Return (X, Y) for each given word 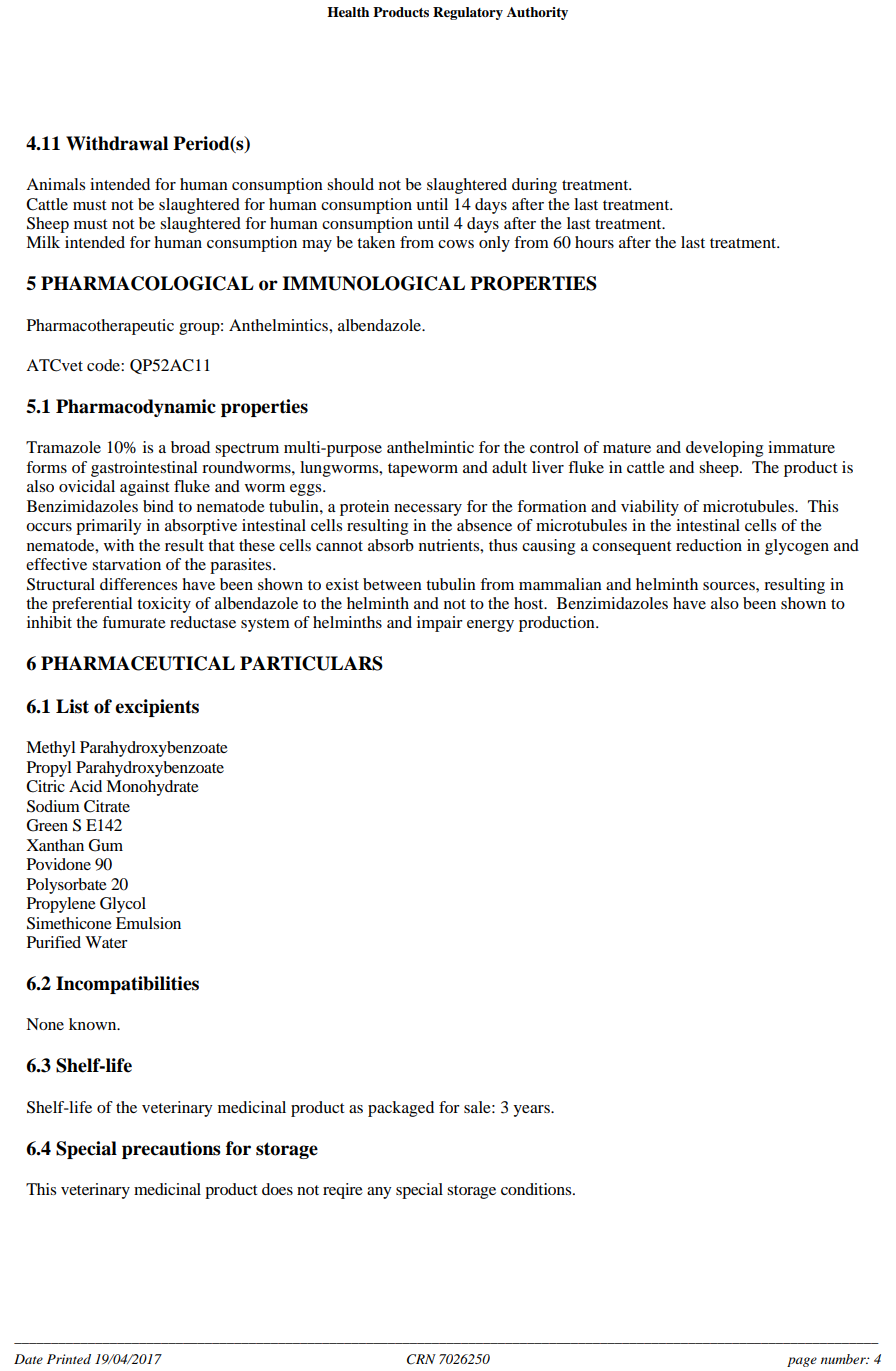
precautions (171, 1150)
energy (490, 626)
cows (456, 244)
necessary (428, 510)
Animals (55, 184)
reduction (709, 545)
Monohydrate (152, 788)
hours (594, 242)
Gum (106, 845)
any (379, 1193)
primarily (108, 527)
